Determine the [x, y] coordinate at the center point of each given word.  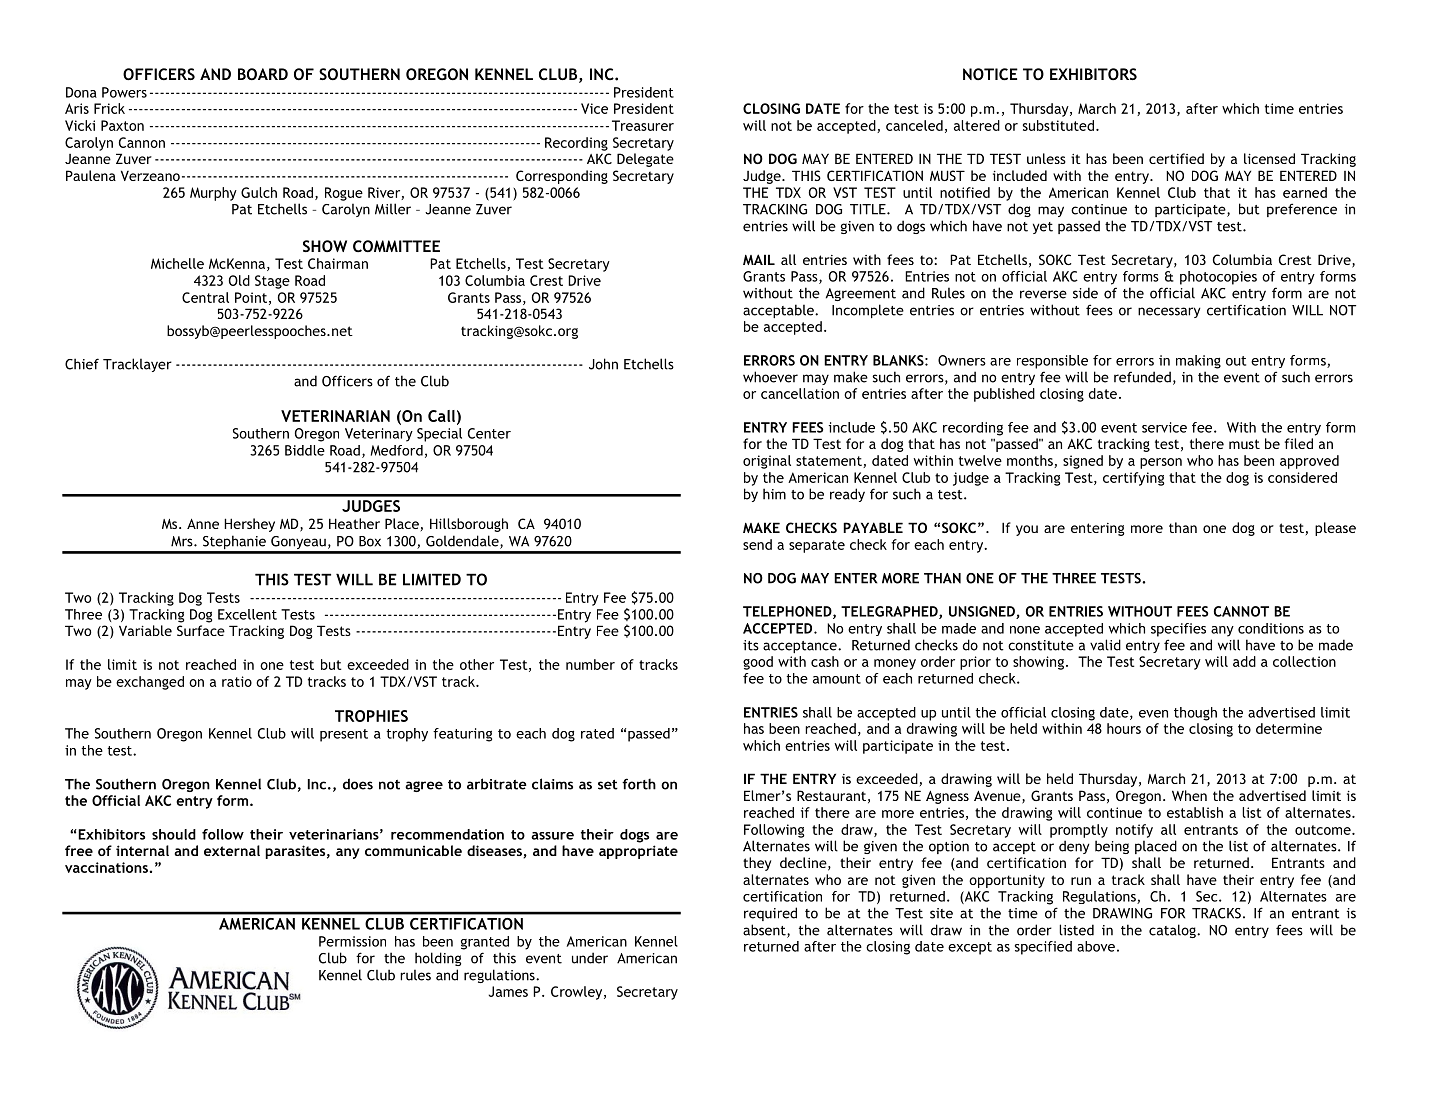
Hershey [249, 525]
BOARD [263, 74]
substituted [1058, 125]
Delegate [645, 160]
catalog [1173, 931]
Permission [352, 941]
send [757, 544]
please [1335, 529]
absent [765, 931]
